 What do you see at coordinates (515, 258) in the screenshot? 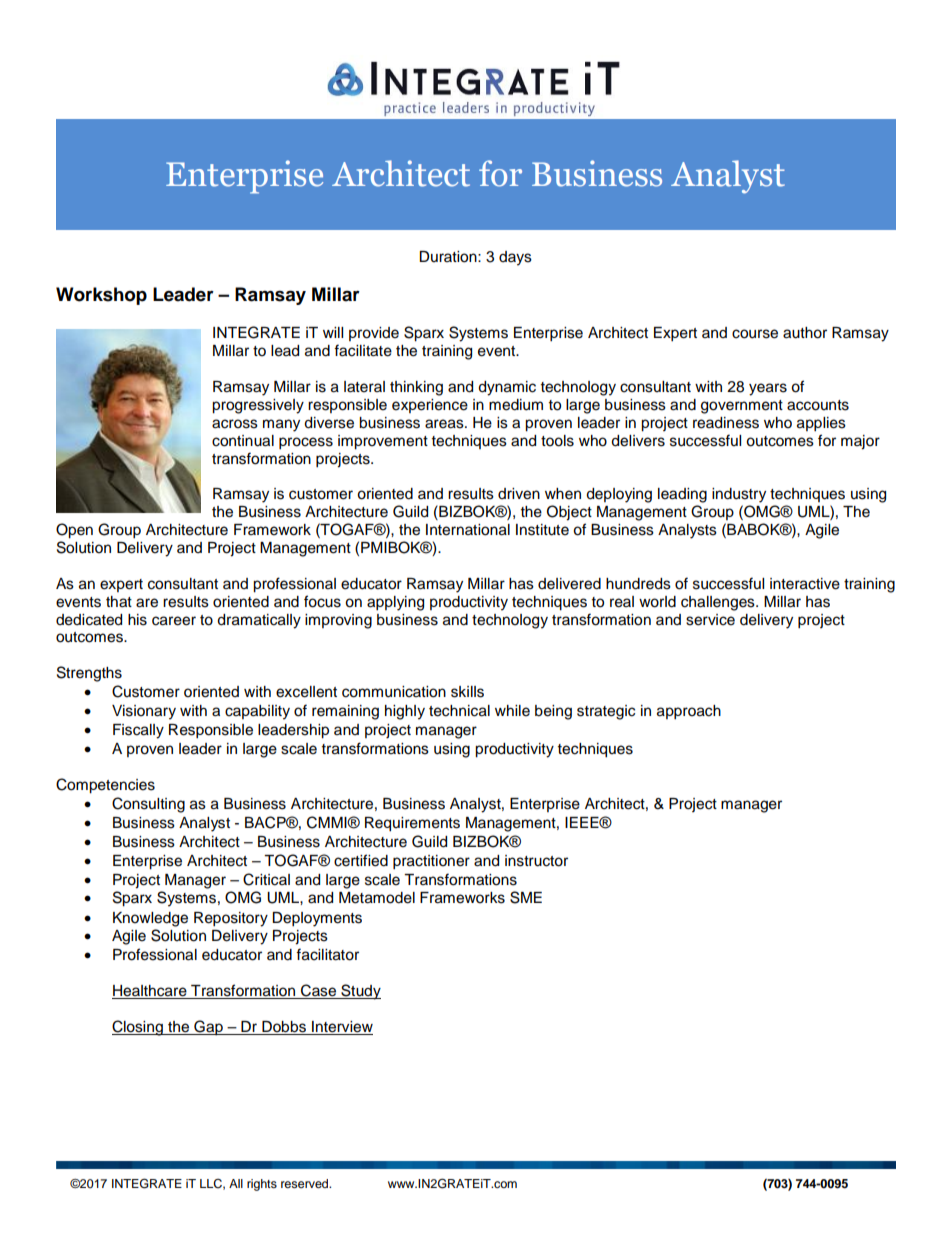
I see `days` at bounding box center [515, 258].
